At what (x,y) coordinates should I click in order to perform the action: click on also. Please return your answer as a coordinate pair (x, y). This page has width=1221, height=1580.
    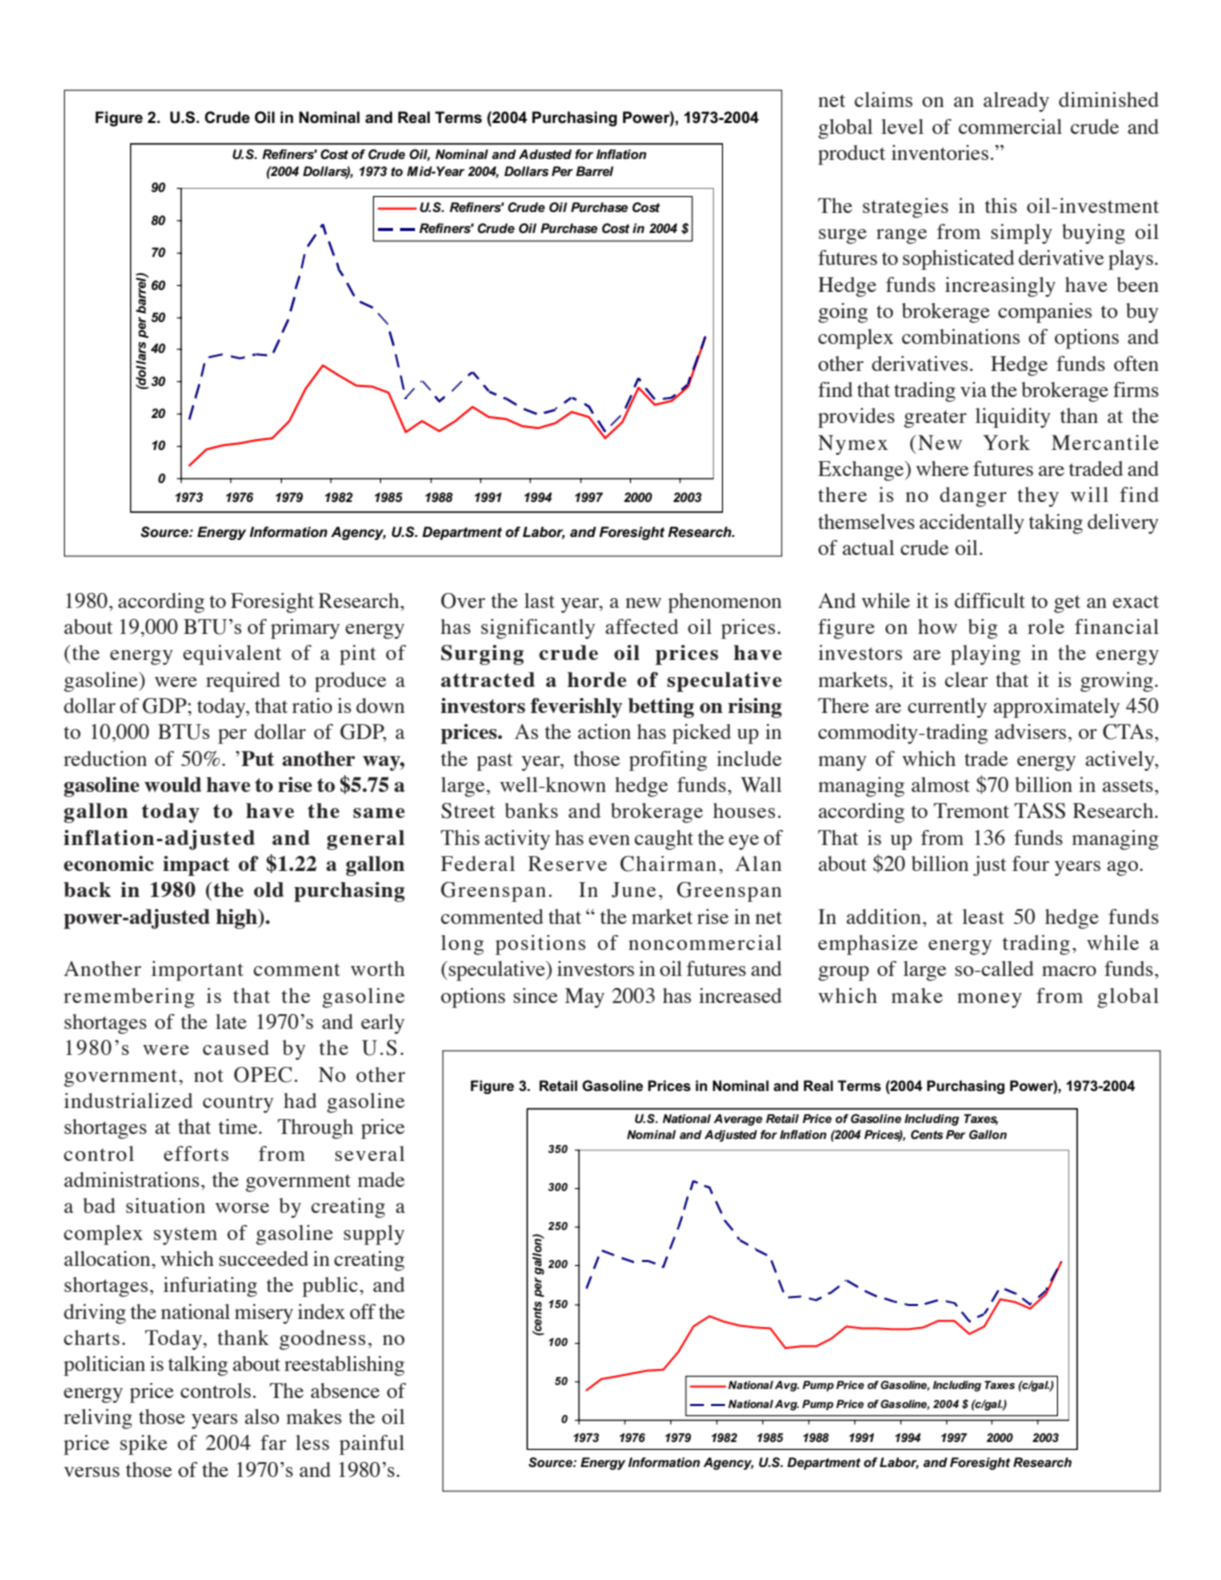
    Looking at the image, I should click on (262, 1416).
